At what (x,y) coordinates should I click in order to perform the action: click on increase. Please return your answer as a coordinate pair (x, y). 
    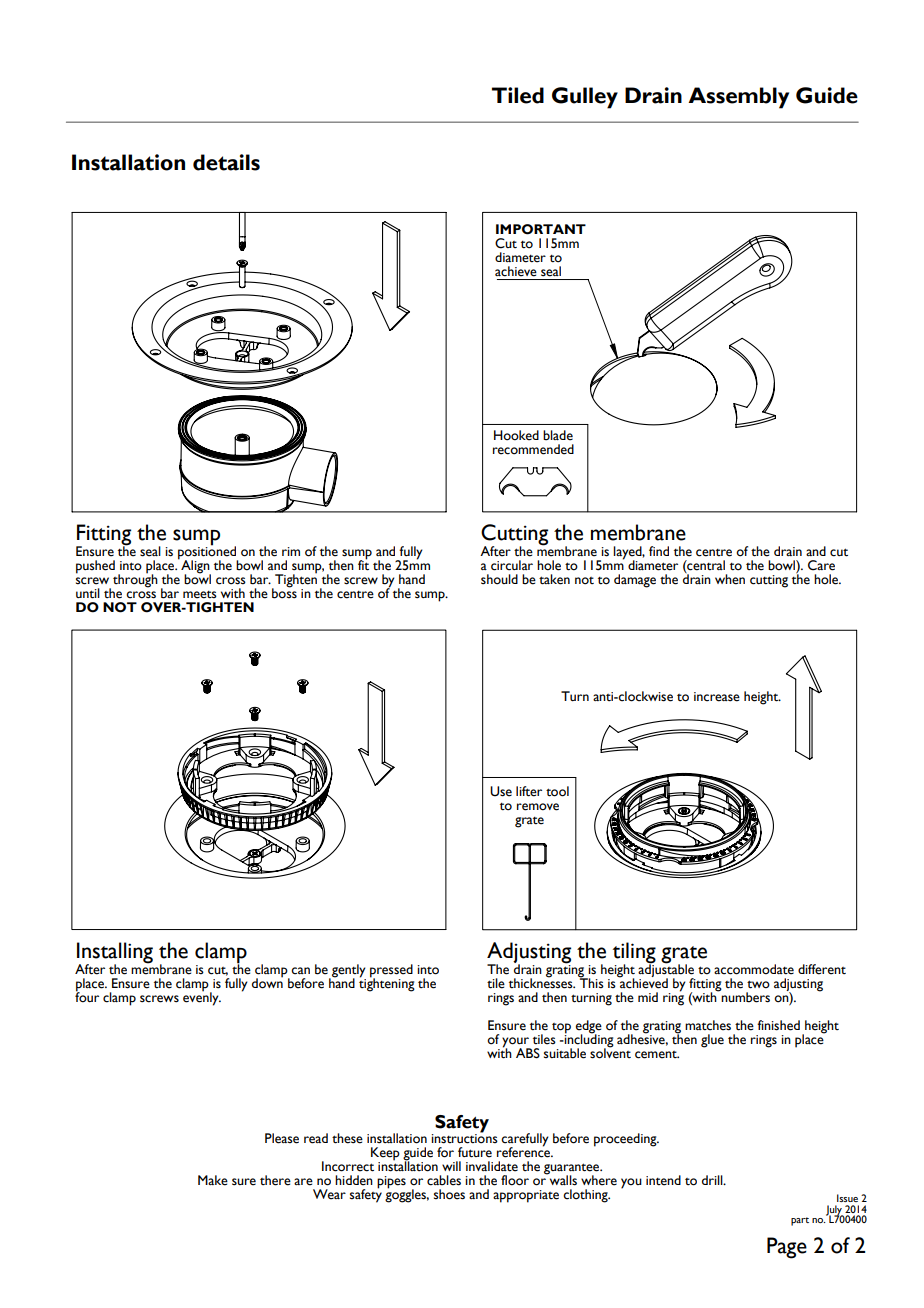
    Looking at the image, I should click on (717, 697).
